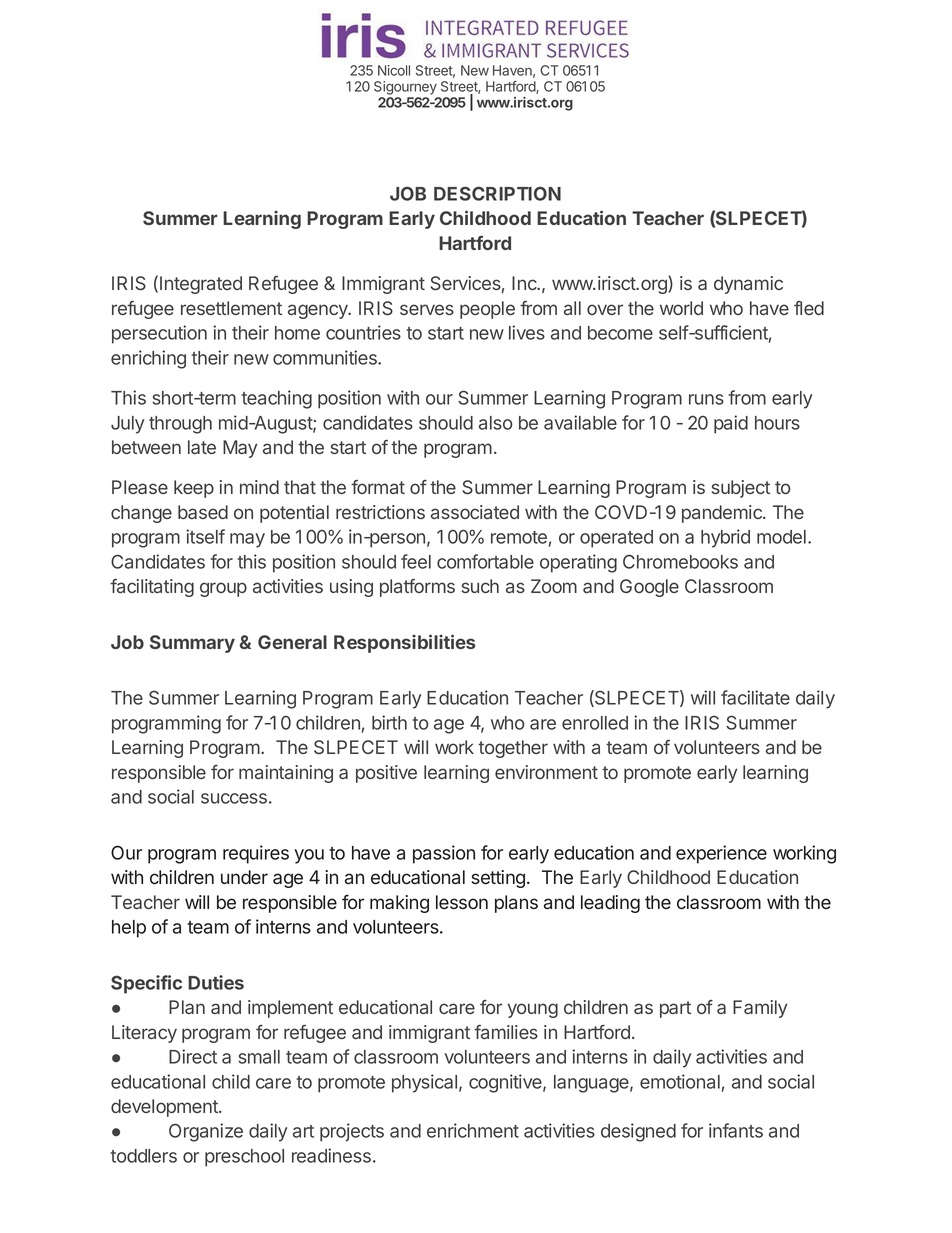 The height and width of the image is (1233, 952). I want to click on dynamic, so click(748, 285).
